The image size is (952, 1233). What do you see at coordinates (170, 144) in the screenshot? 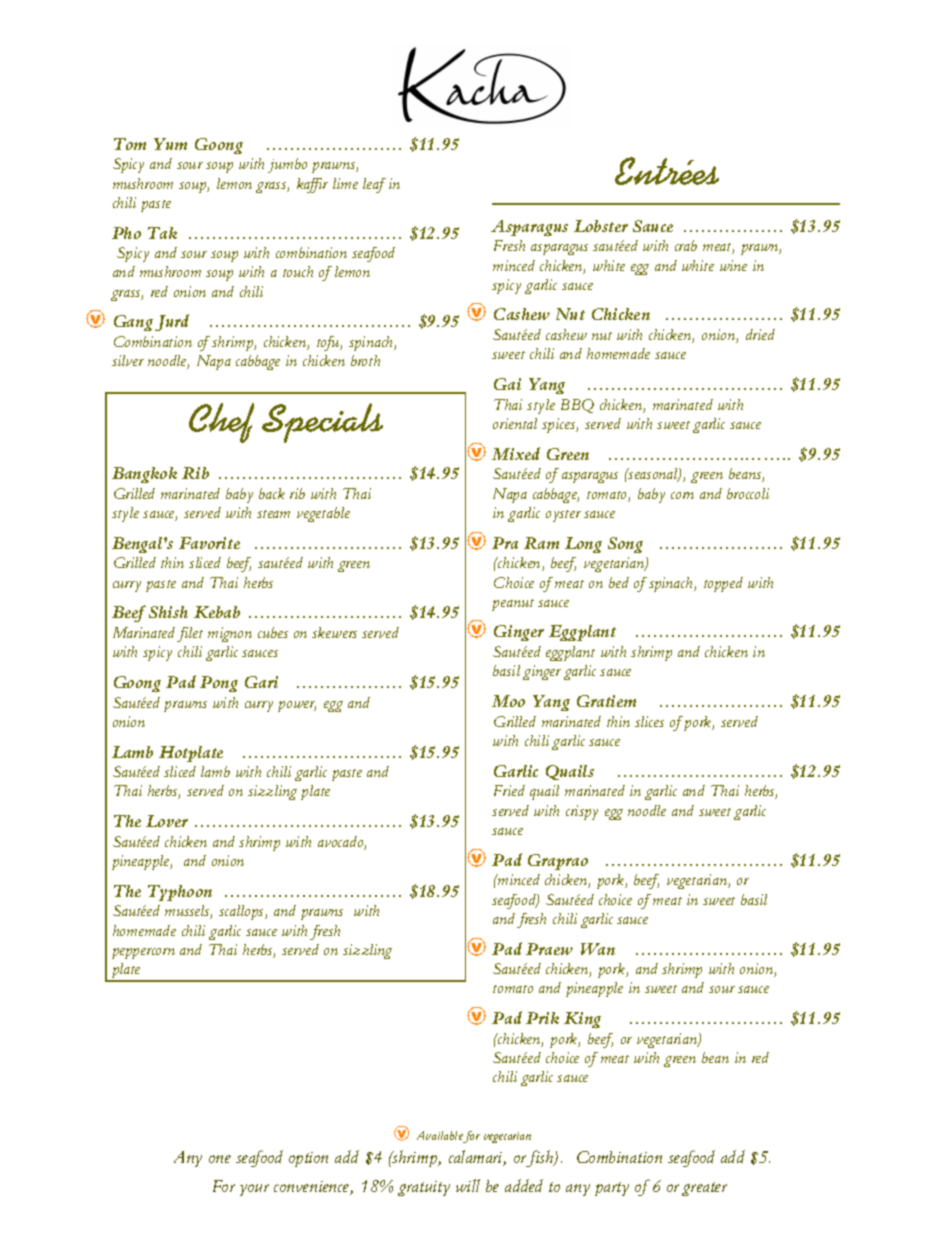
I see `Yum` at bounding box center [170, 144].
